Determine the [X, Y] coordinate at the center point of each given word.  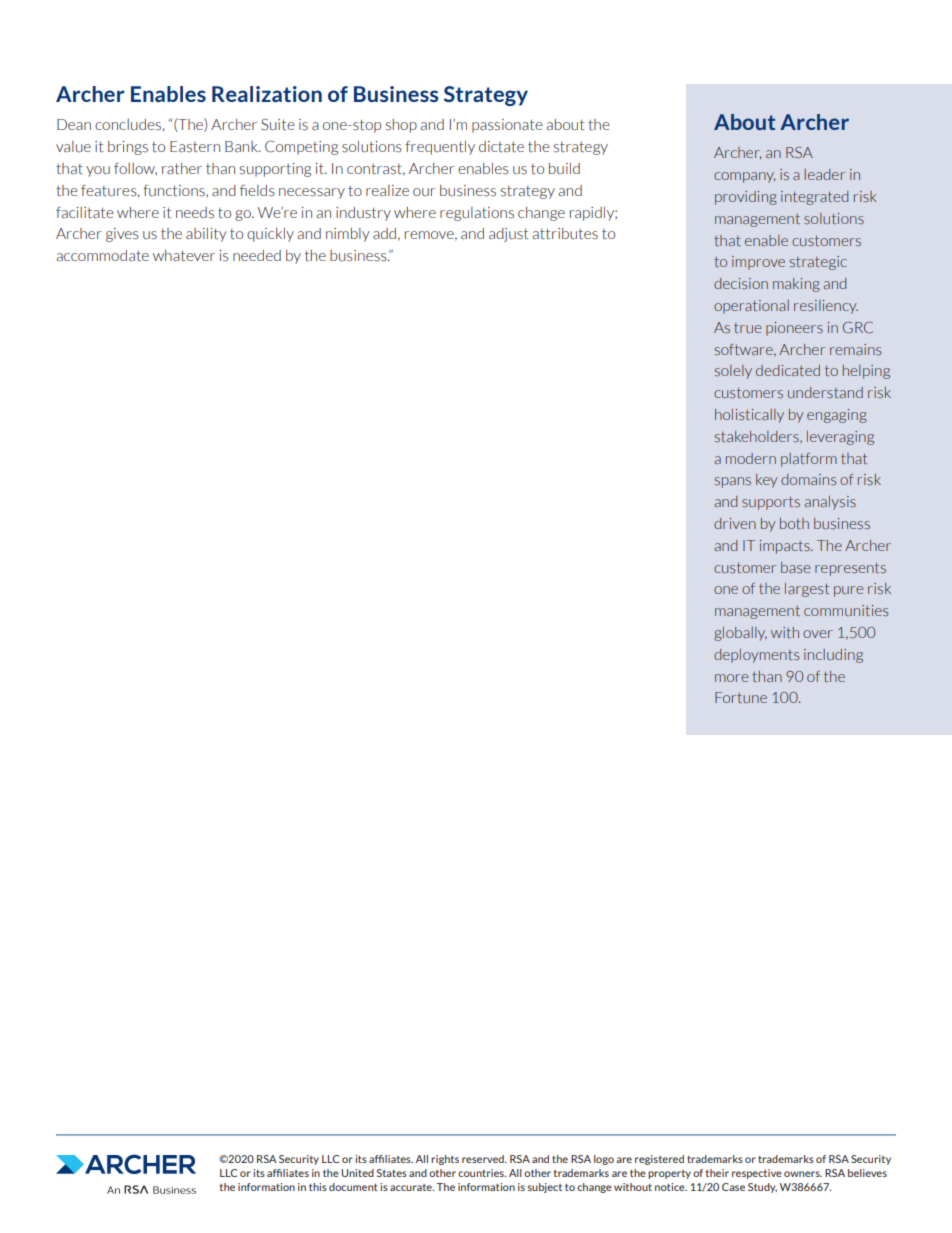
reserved [484, 1159]
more [731, 678]
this [318, 1187]
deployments [756, 656]
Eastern [195, 147]
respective [757, 1174]
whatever [184, 256]
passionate [507, 126]
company [745, 177]
